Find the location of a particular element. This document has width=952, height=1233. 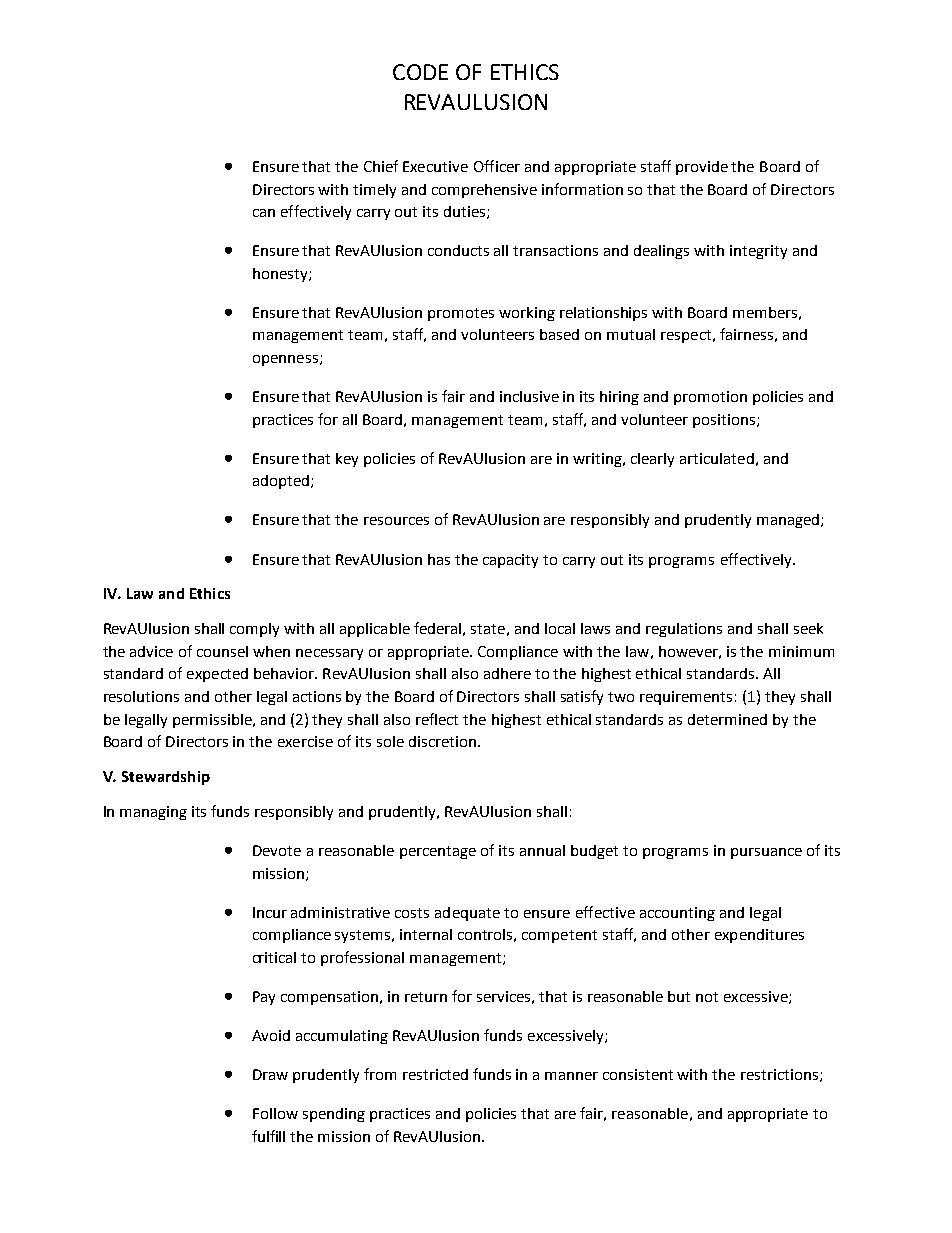

regulations is located at coordinates (684, 630).
